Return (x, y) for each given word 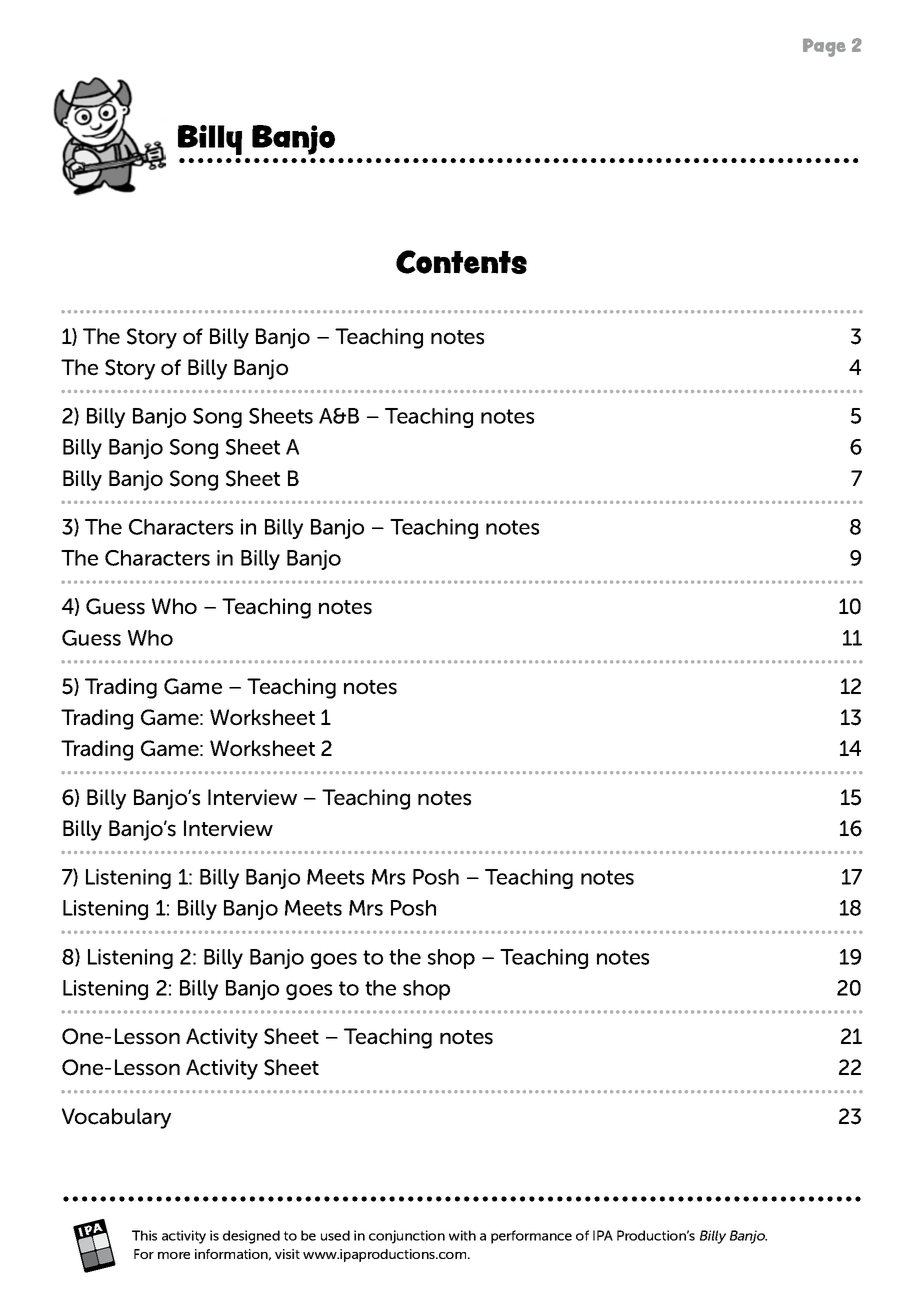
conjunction (407, 1237)
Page (824, 47)
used (335, 1235)
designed (251, 1237)
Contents (461, 262)
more (174, 1255)
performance (531, 1237)
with (462, 1235)
